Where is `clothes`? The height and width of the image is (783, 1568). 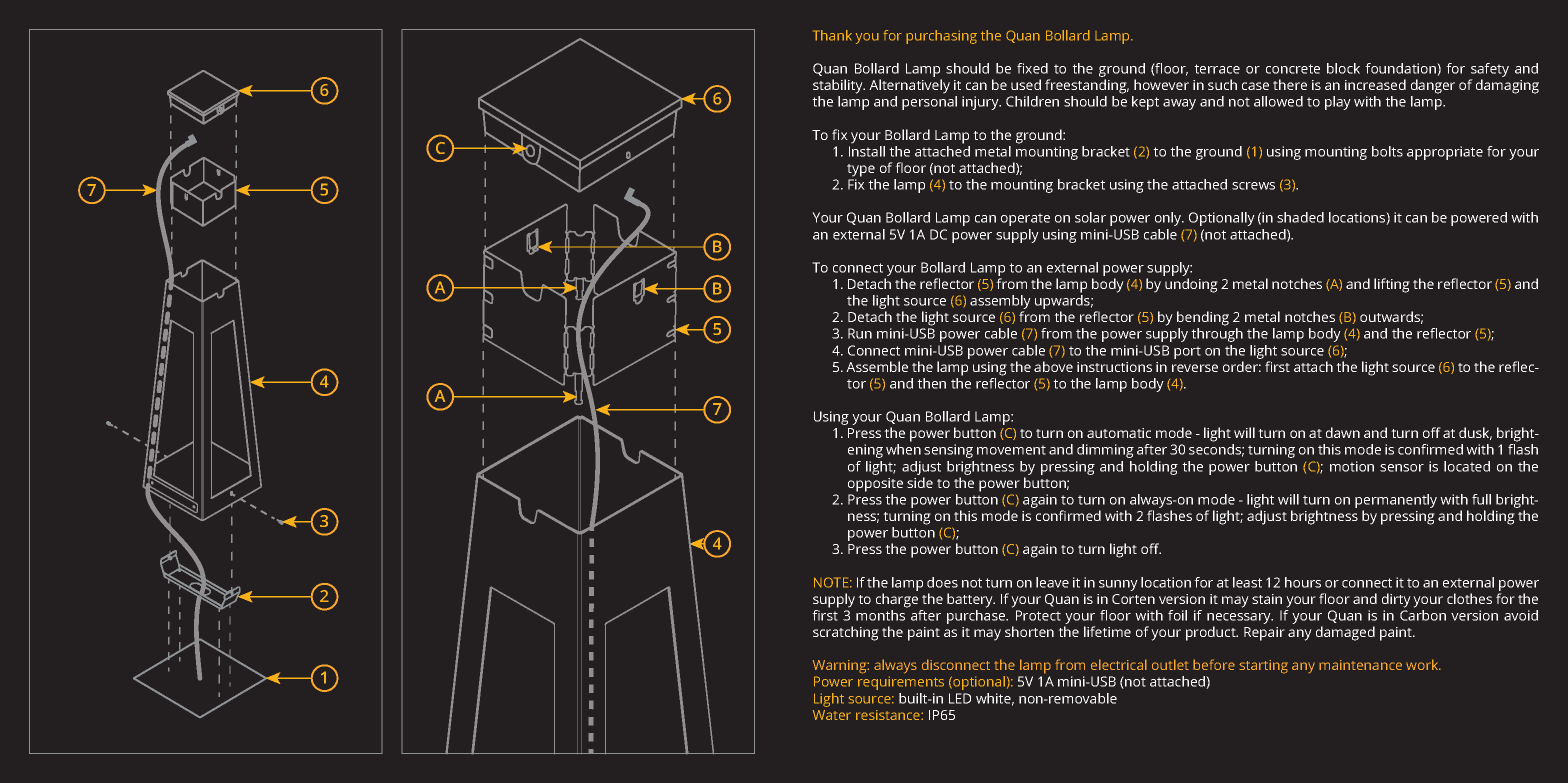 clothes is located at coordinates (1469, 598).
